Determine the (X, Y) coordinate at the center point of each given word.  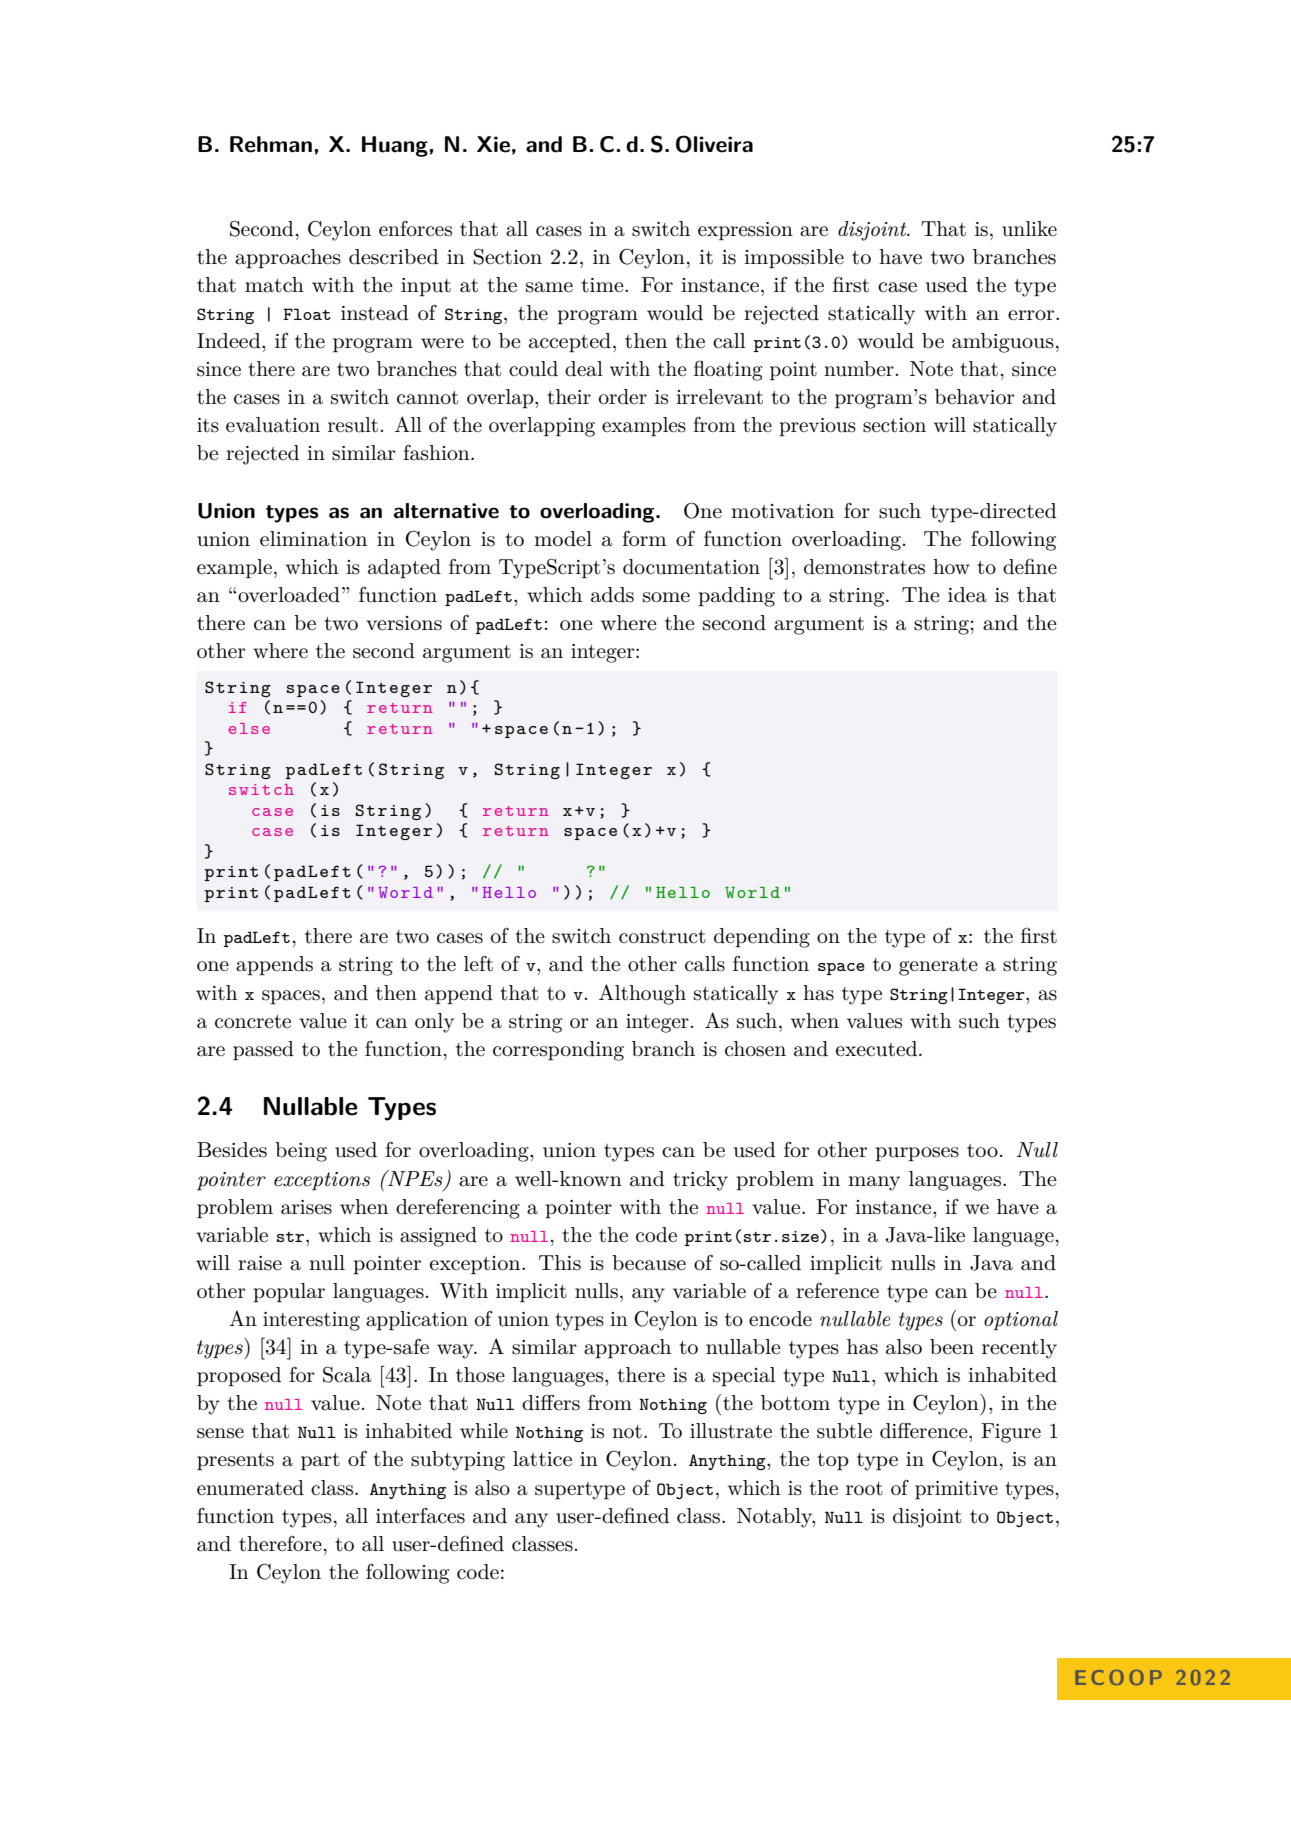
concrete (253, 1022)
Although (642, 994)
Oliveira (714, 144)
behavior (974, 397)
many (874, 1183)
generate (938, 967)
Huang (395, 146)
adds (612, 595)
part (320, 1461)
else (249, 728)
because (649, 1263)
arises (306, 1207)
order (623, 397)
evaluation (273, 425)
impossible (794, 258)
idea (967, 595)
